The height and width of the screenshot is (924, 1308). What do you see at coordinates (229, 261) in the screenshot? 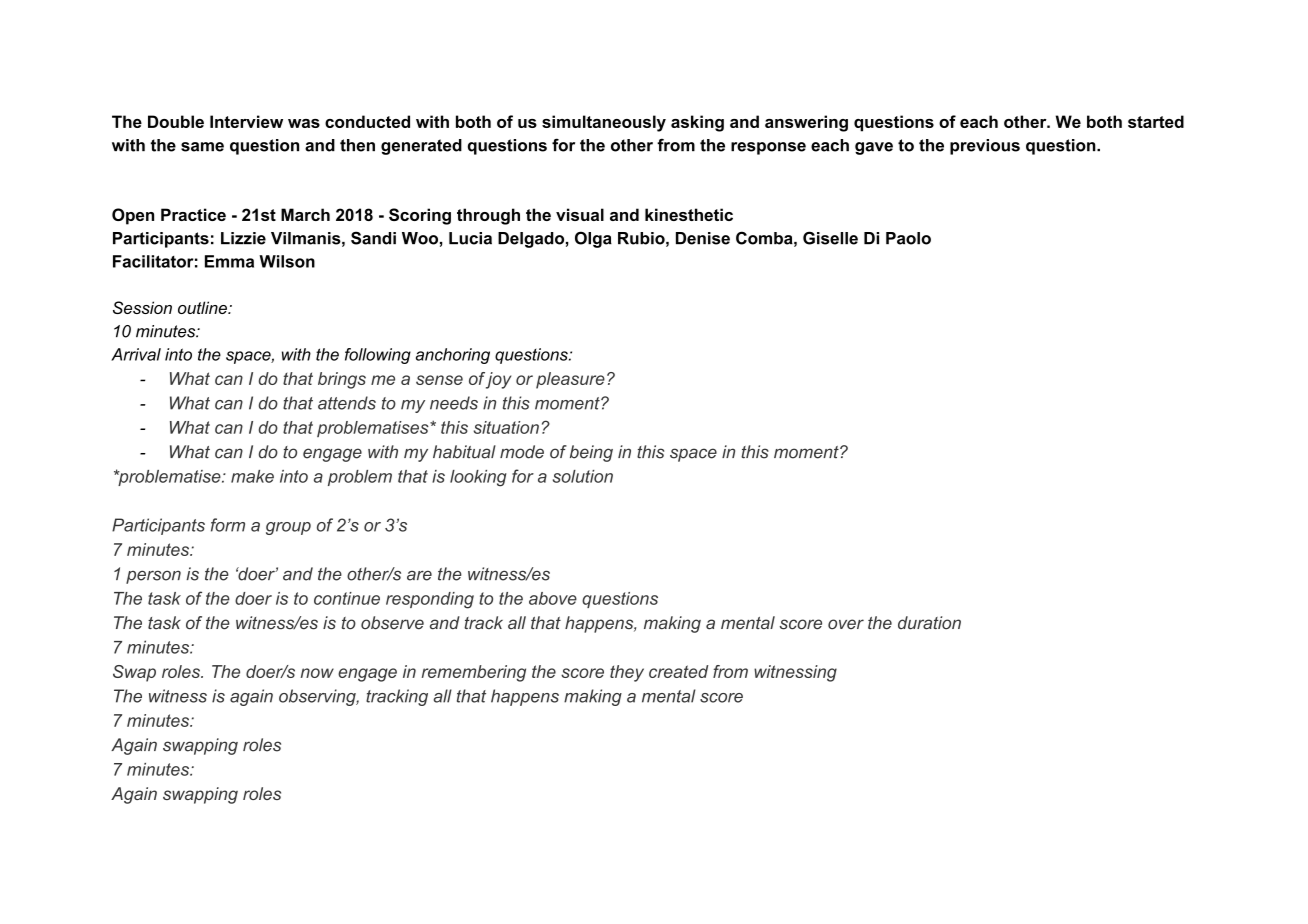
I see `Emma` at bounding box center [229, 261].
